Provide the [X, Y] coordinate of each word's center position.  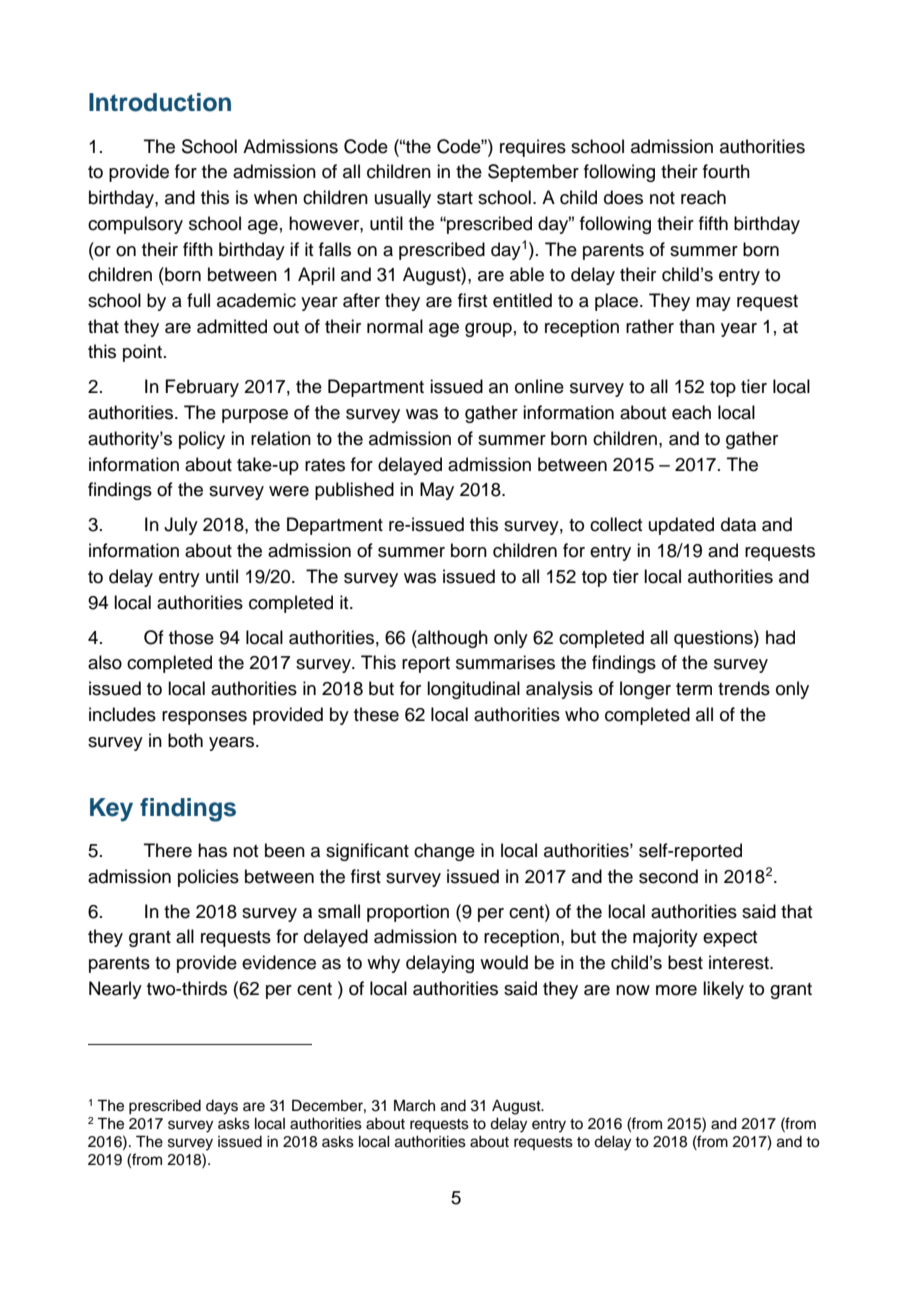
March [414, 1105]
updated [681, 526]
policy [202, 440]
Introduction [160, 102]
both [185, 740]
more [676, 990]
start [455, 198]
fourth [726, 171]
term [694, 689]
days [222, 1107]
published [354, 491]
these [376, 714]
